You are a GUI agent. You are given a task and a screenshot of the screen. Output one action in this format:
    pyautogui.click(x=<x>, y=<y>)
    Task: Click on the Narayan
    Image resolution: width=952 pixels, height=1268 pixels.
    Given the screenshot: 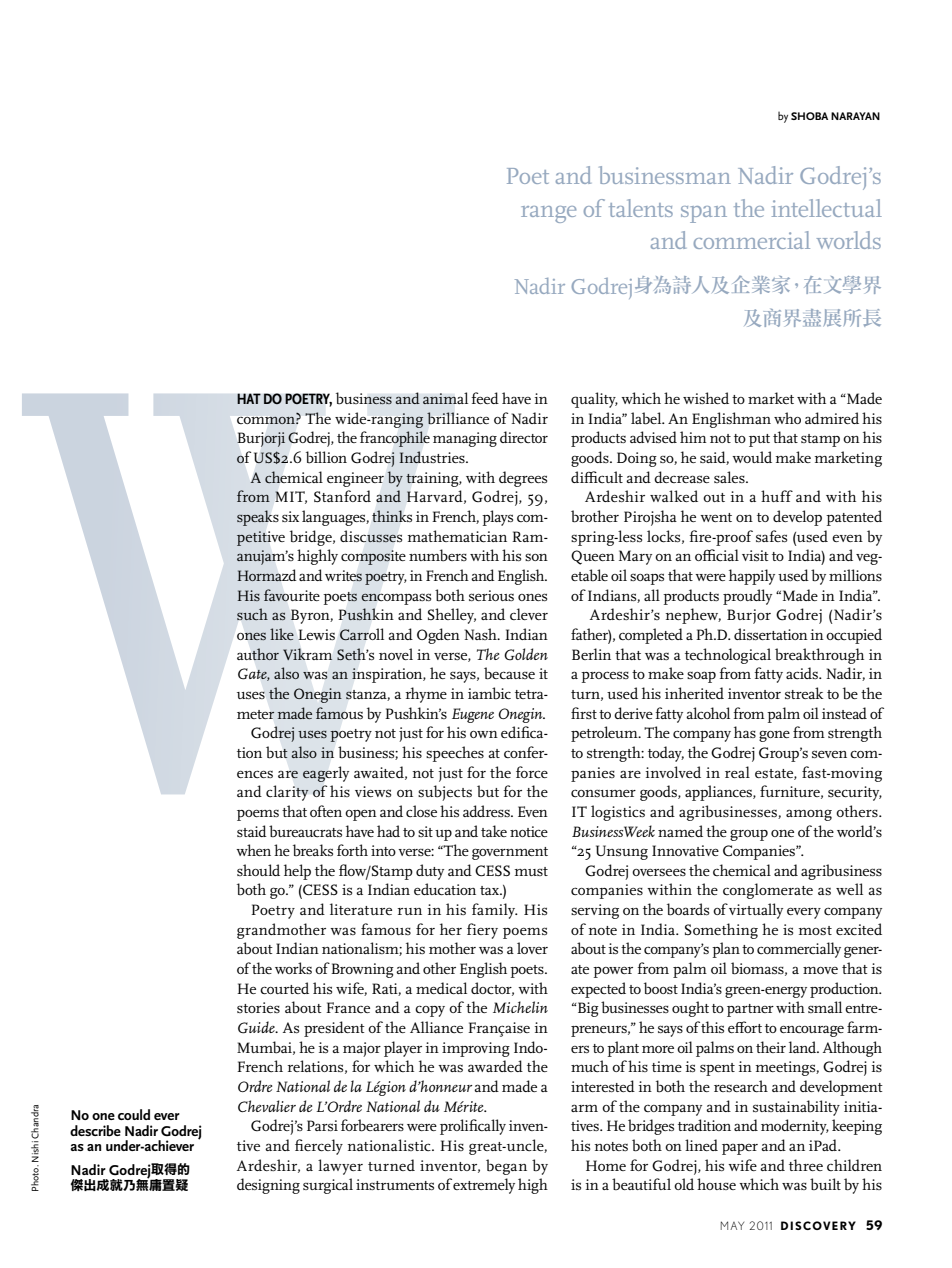 What is the action you would take?
    pyautogui.click(x=855, y=116)
